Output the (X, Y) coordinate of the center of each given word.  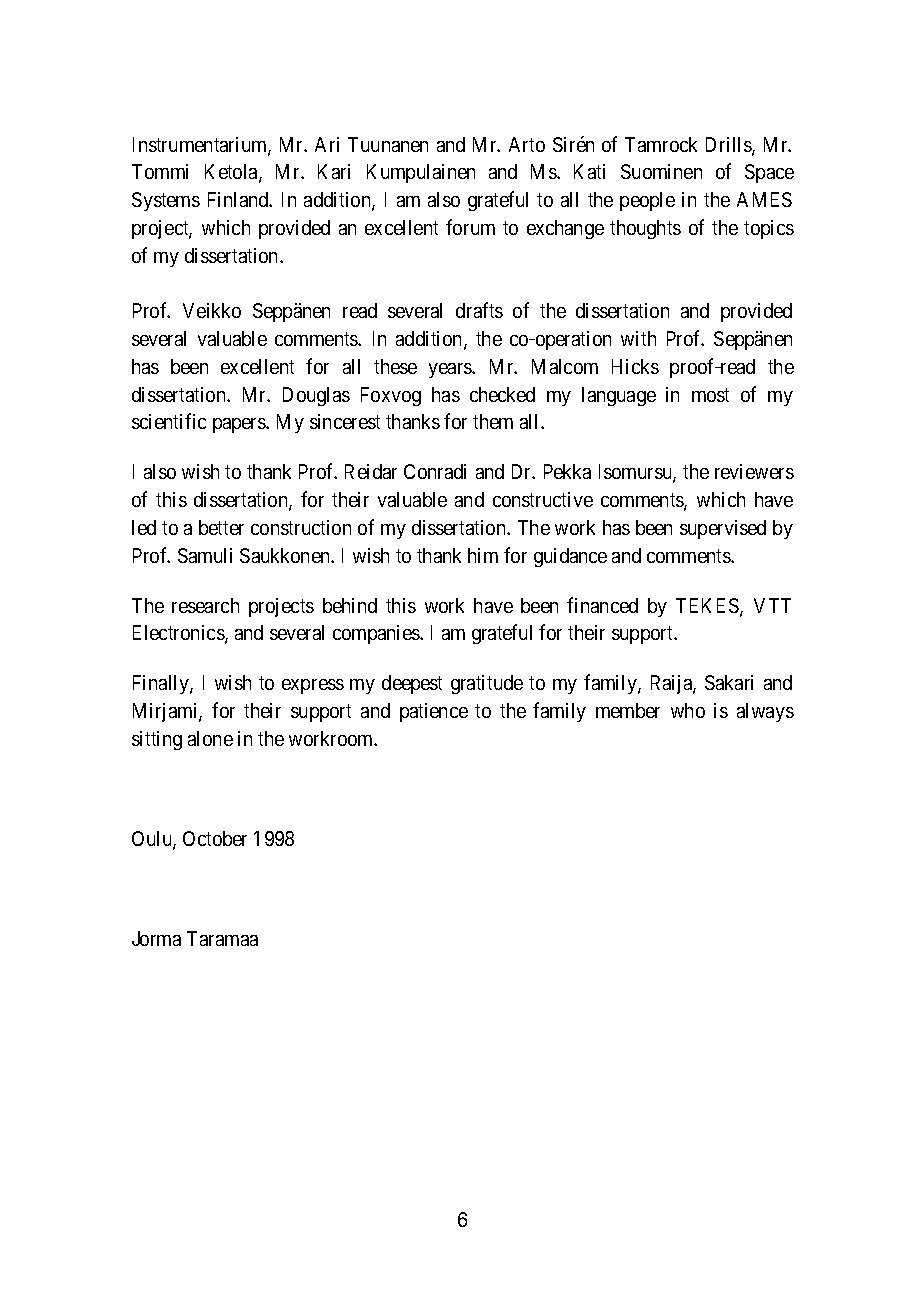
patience (434, 712)
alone (210, 738)
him (483, 555)
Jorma (156, 938)
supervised (723, 529)
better (221, 527)
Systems (166, 201)
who (688, 710)
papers (240, 425)
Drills (729, 146)
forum (470, 227)
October (215, 838)
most (710, 395)
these (395, 366)
